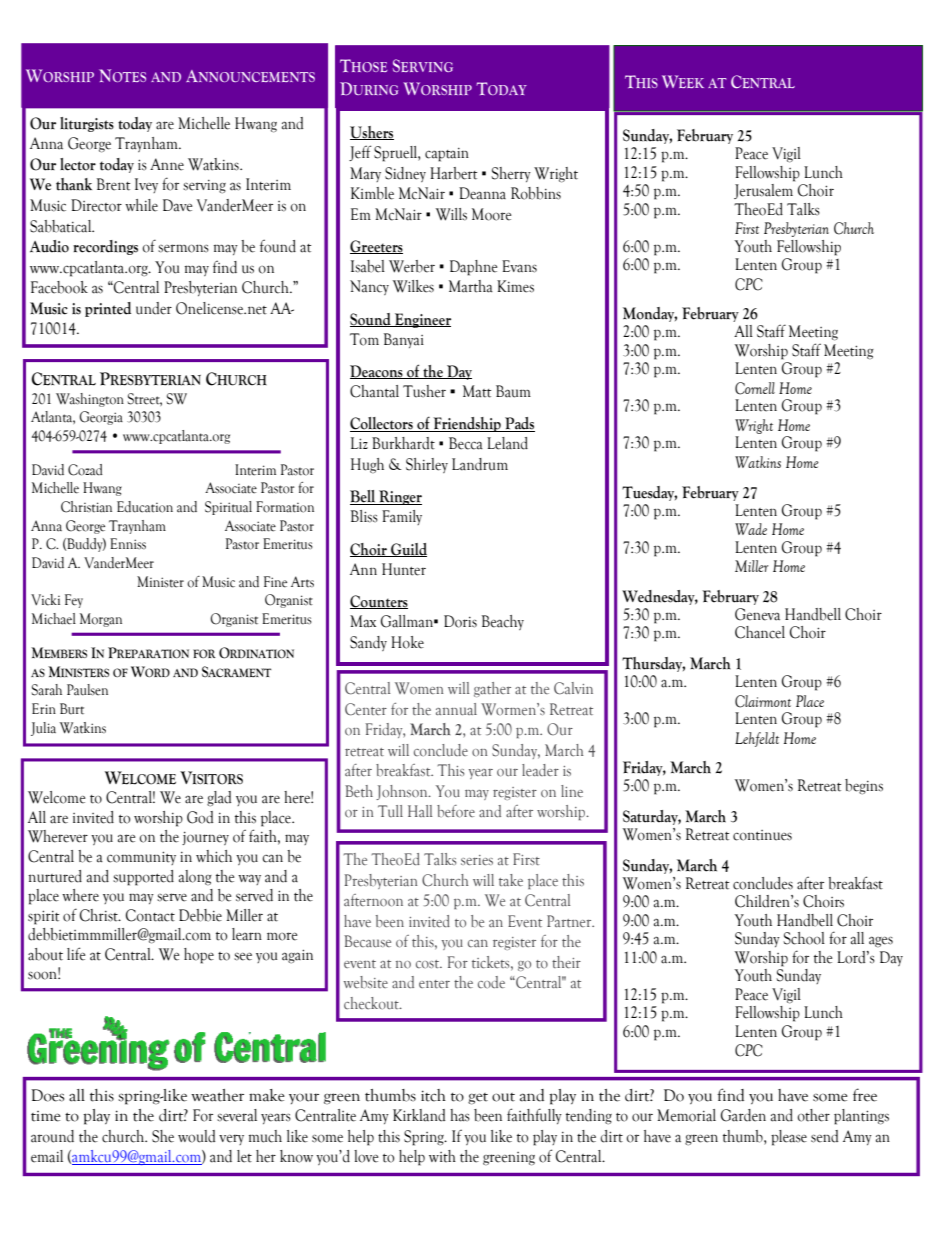 The width and height of the document is (952, 1233). What do you see at coordinates (757, 614) in the document?
I see `Geneva` at bounding box center [757, 614].
